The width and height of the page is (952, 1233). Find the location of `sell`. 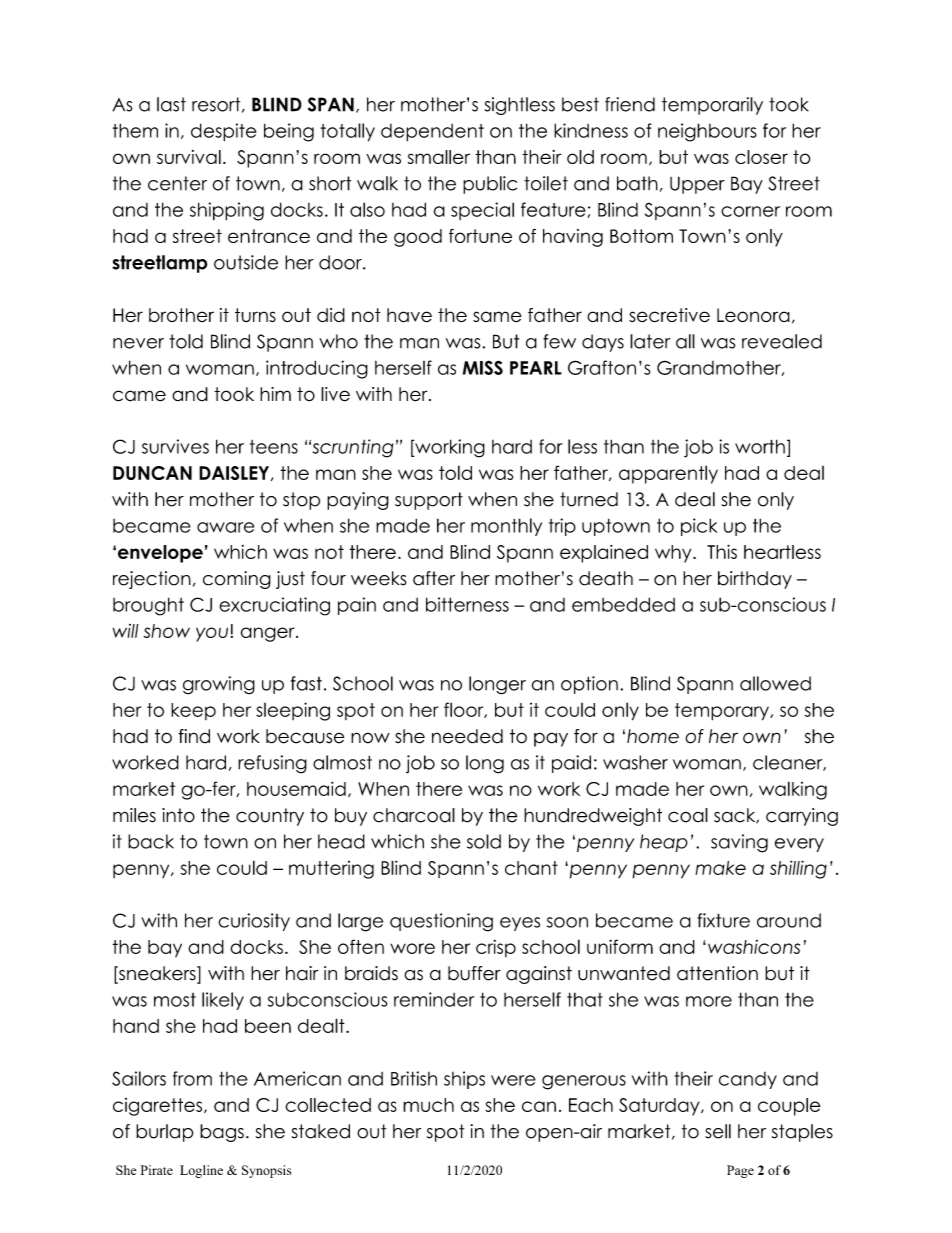

sell is located at coordinates (718, 1131).
